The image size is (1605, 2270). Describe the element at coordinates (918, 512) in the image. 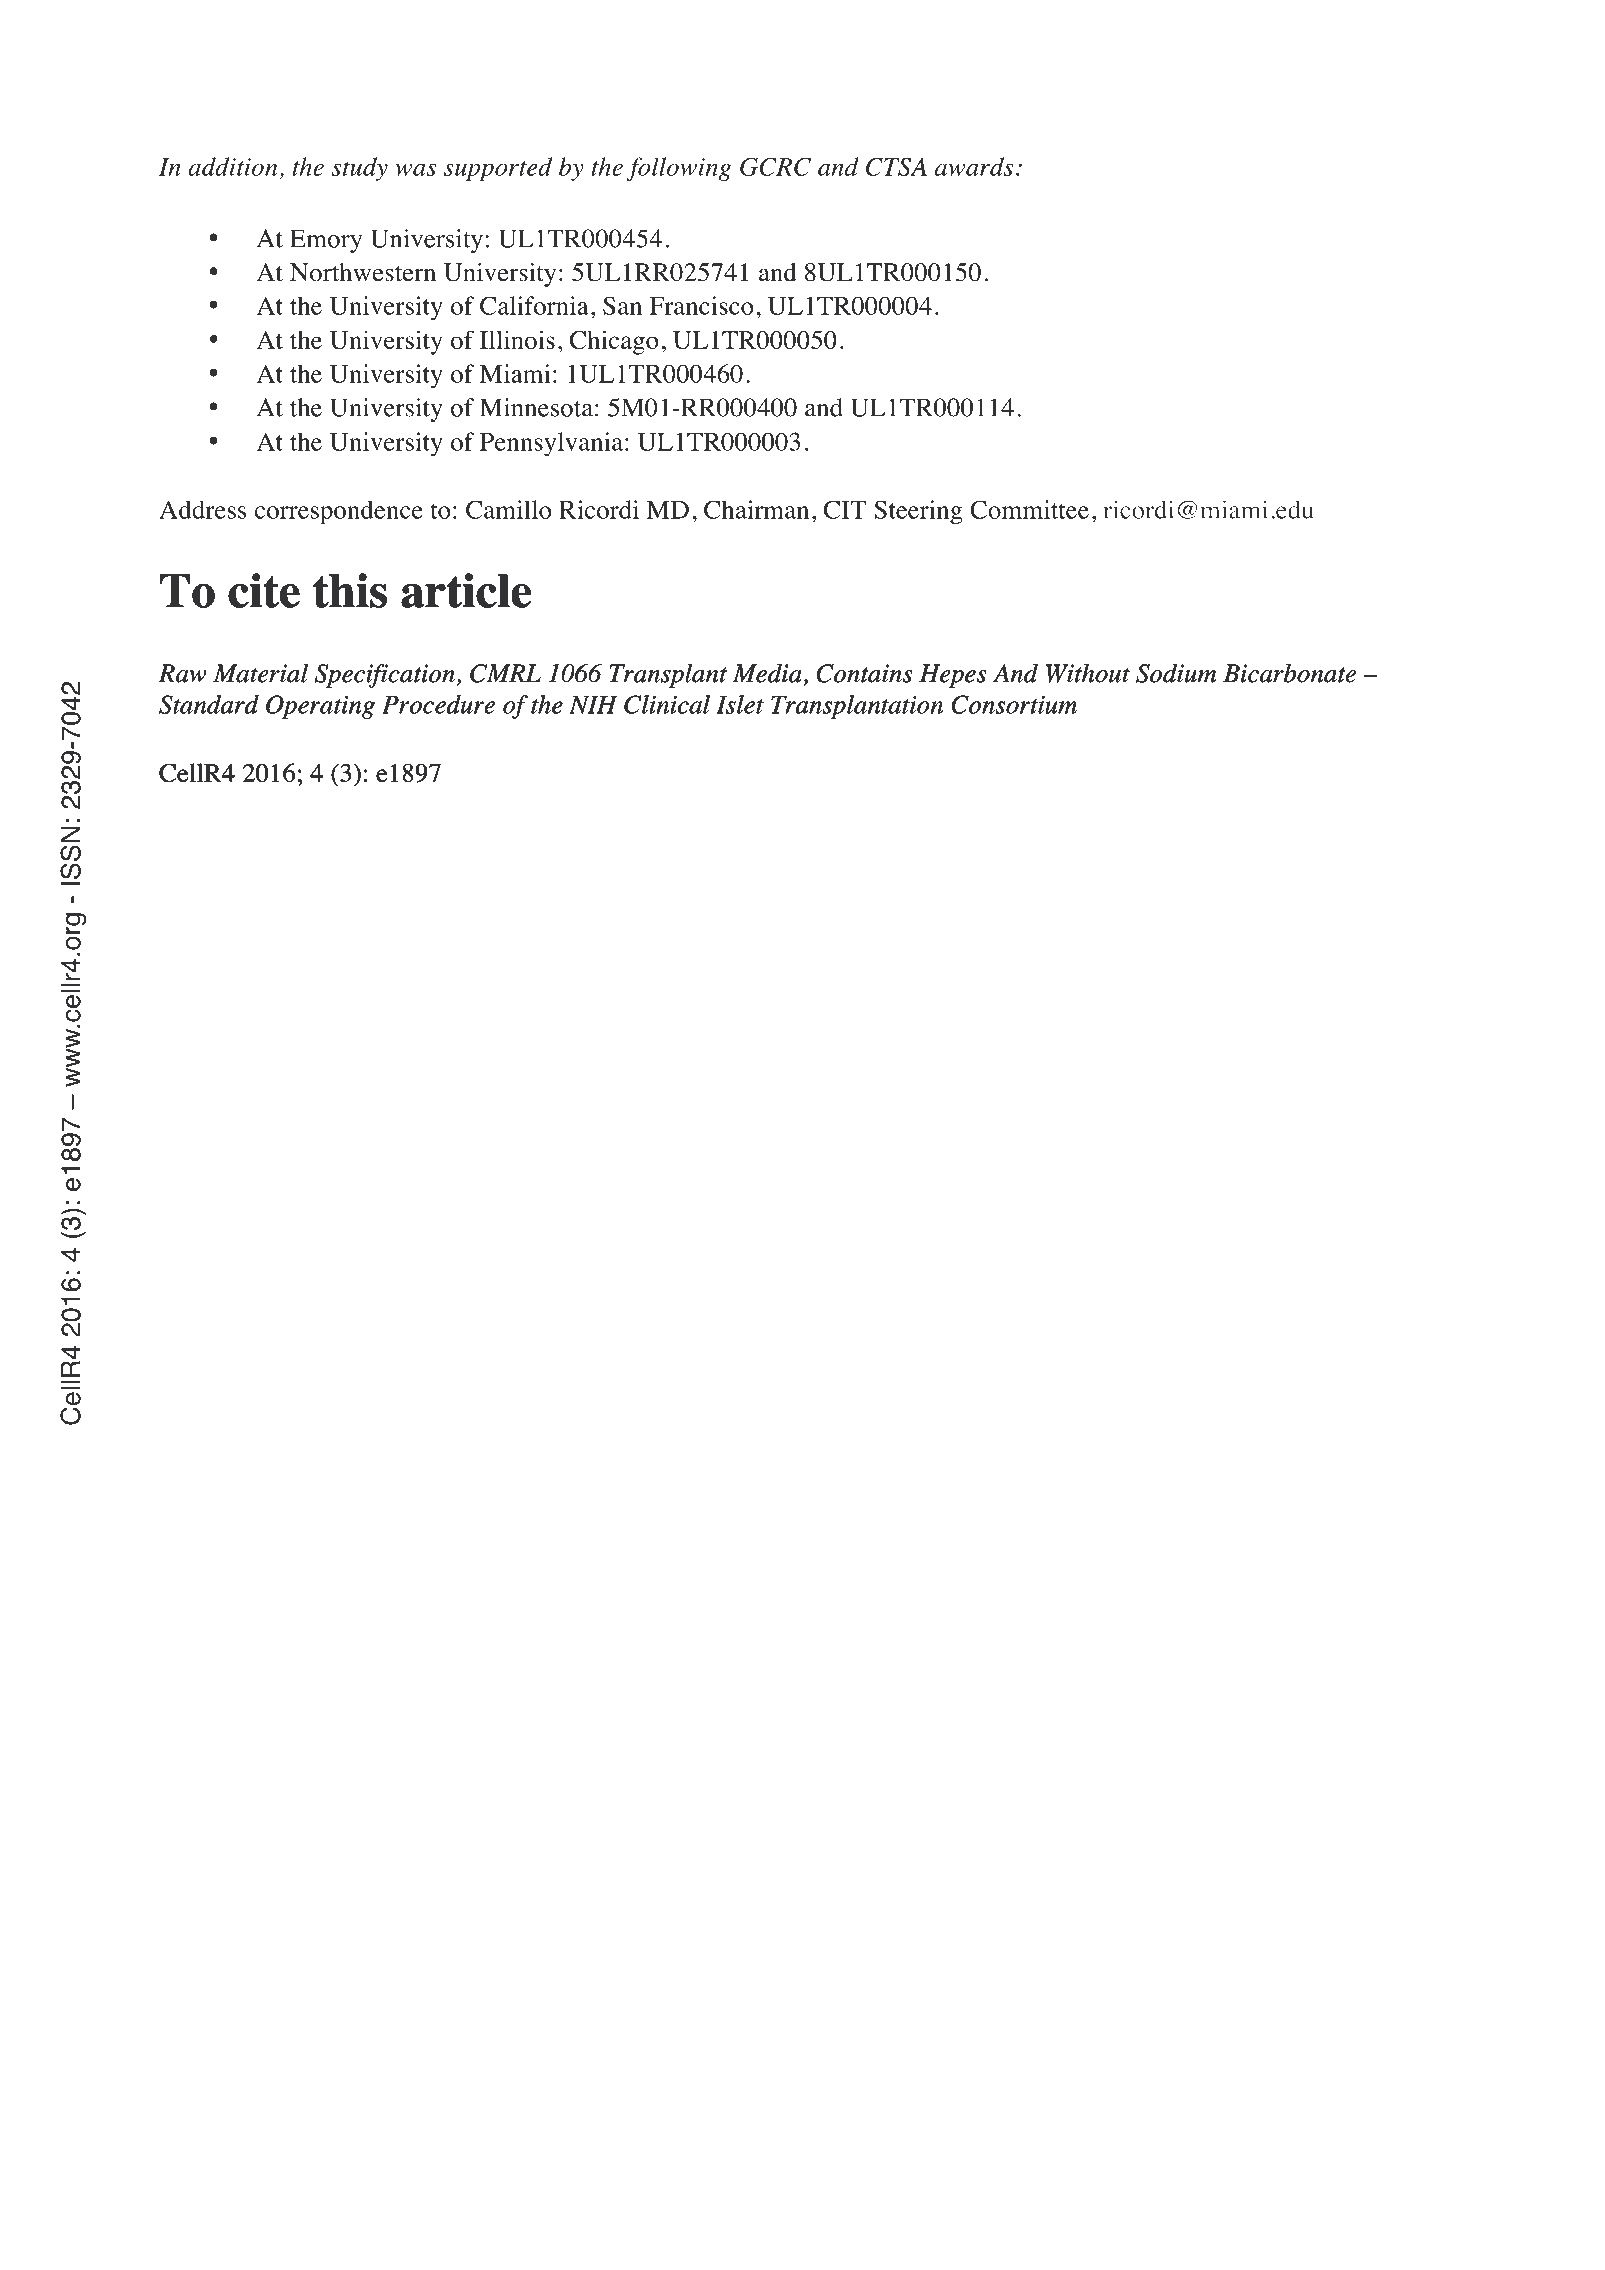

I see `Steering` at that location.
